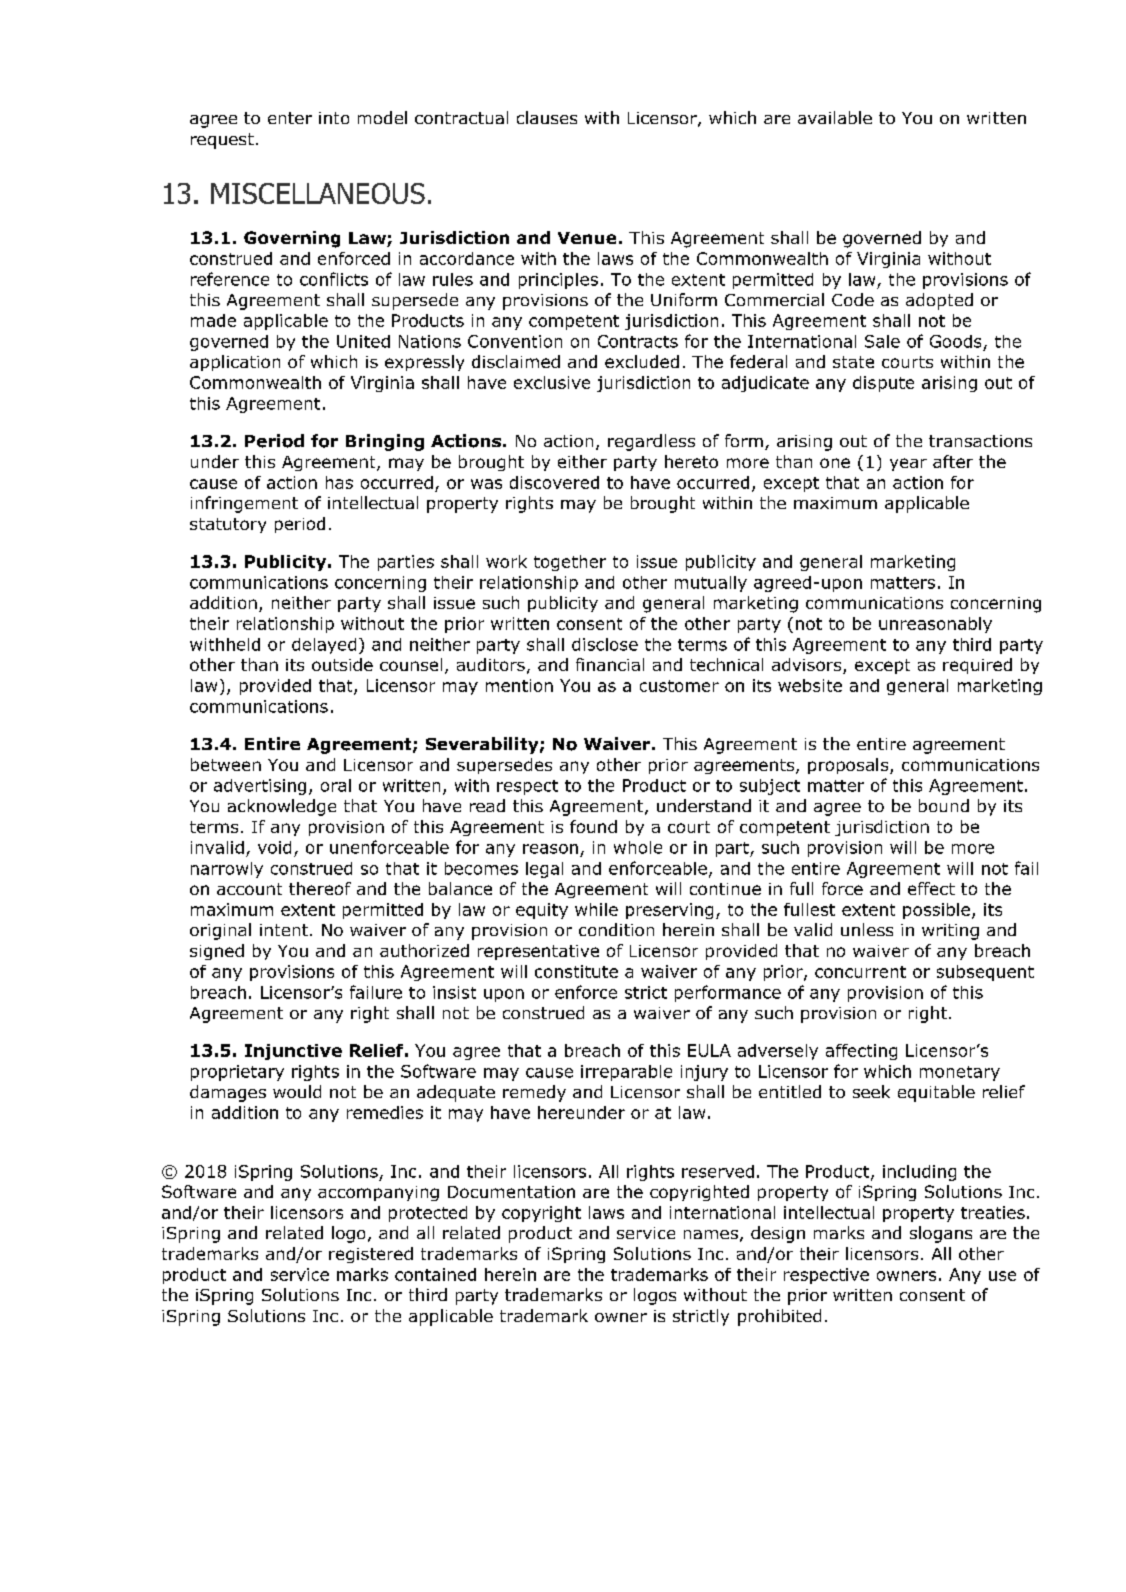 The width and height of the document is (1126, 1592). Describe the element at coordinates (339, 482) in the document. I see `has` at that location.
